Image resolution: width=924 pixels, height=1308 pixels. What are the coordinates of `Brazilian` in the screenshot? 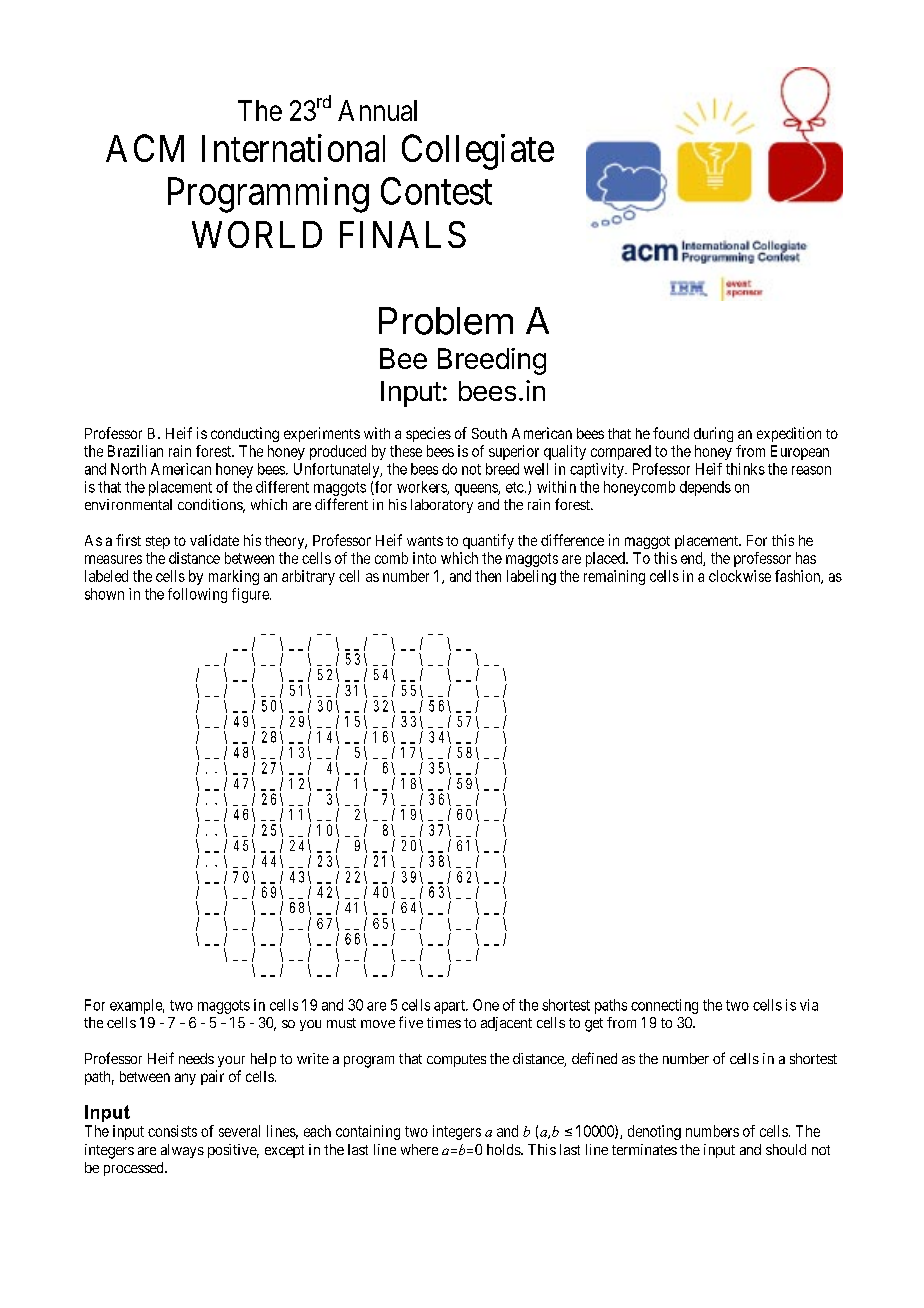 It's located at (135, 451).
